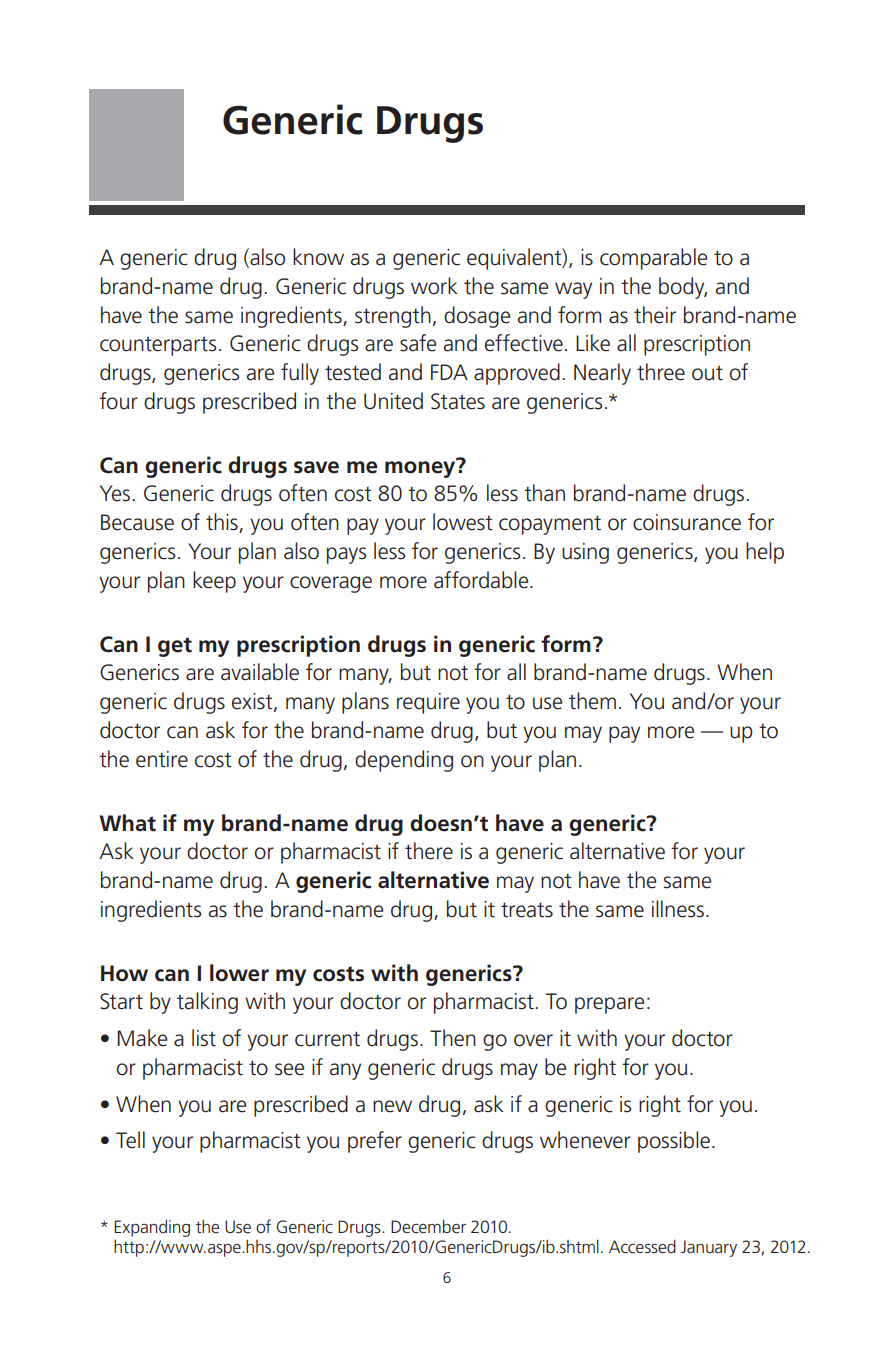  What do you see at coordinates (239, 973) in the screenshot?
I see `lower` at bounding box center [239, 973].
